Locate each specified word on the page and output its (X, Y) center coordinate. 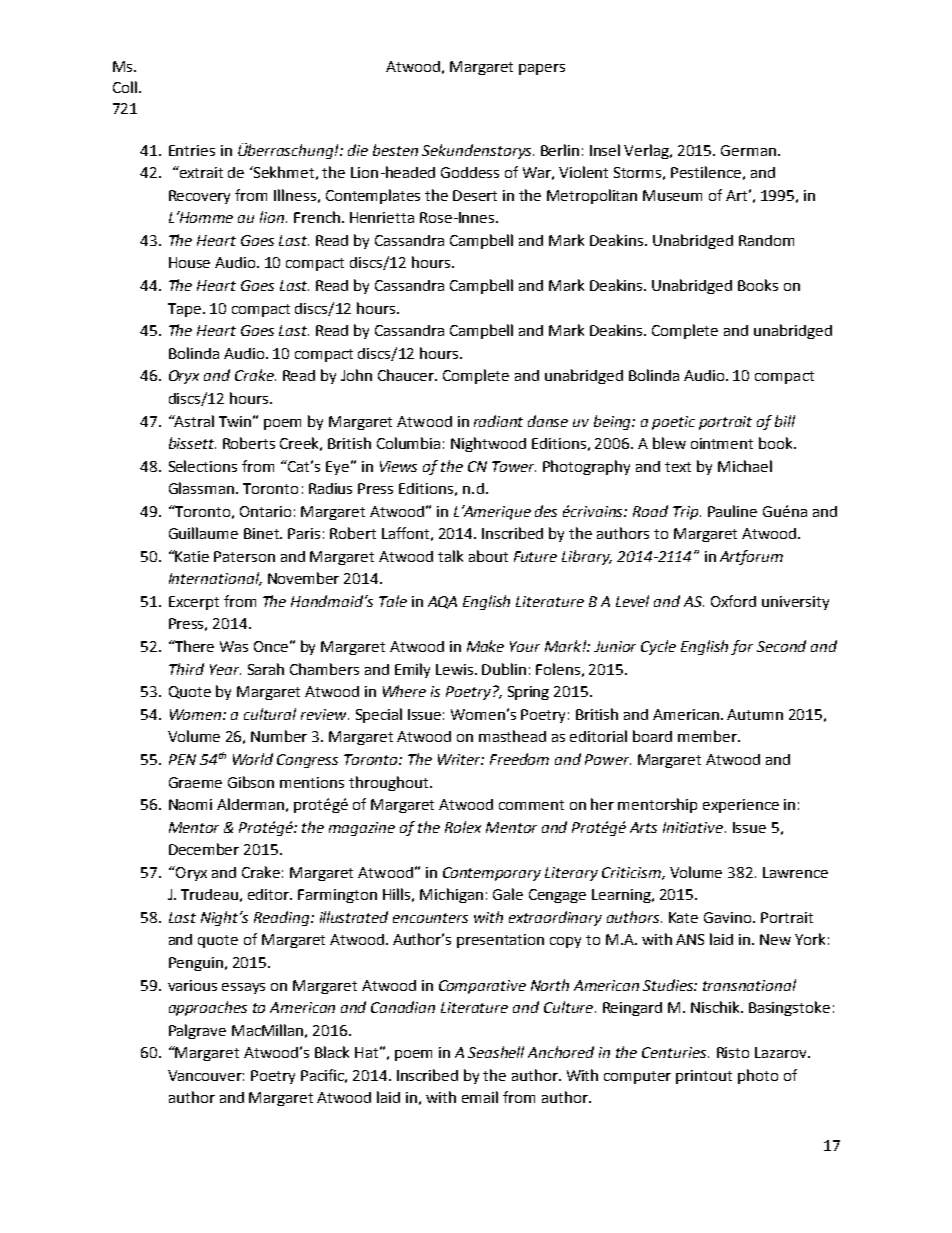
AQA (442, 602)
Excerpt (194, 603)
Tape (186, 310)
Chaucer (407, 375)
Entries (192, 150)
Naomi (190, 804)
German (748, 150)
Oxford (733, 601)
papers (542, 69)
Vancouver (206, 1075)
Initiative (694, 827)
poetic (673, 423)
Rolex (463, 827)
